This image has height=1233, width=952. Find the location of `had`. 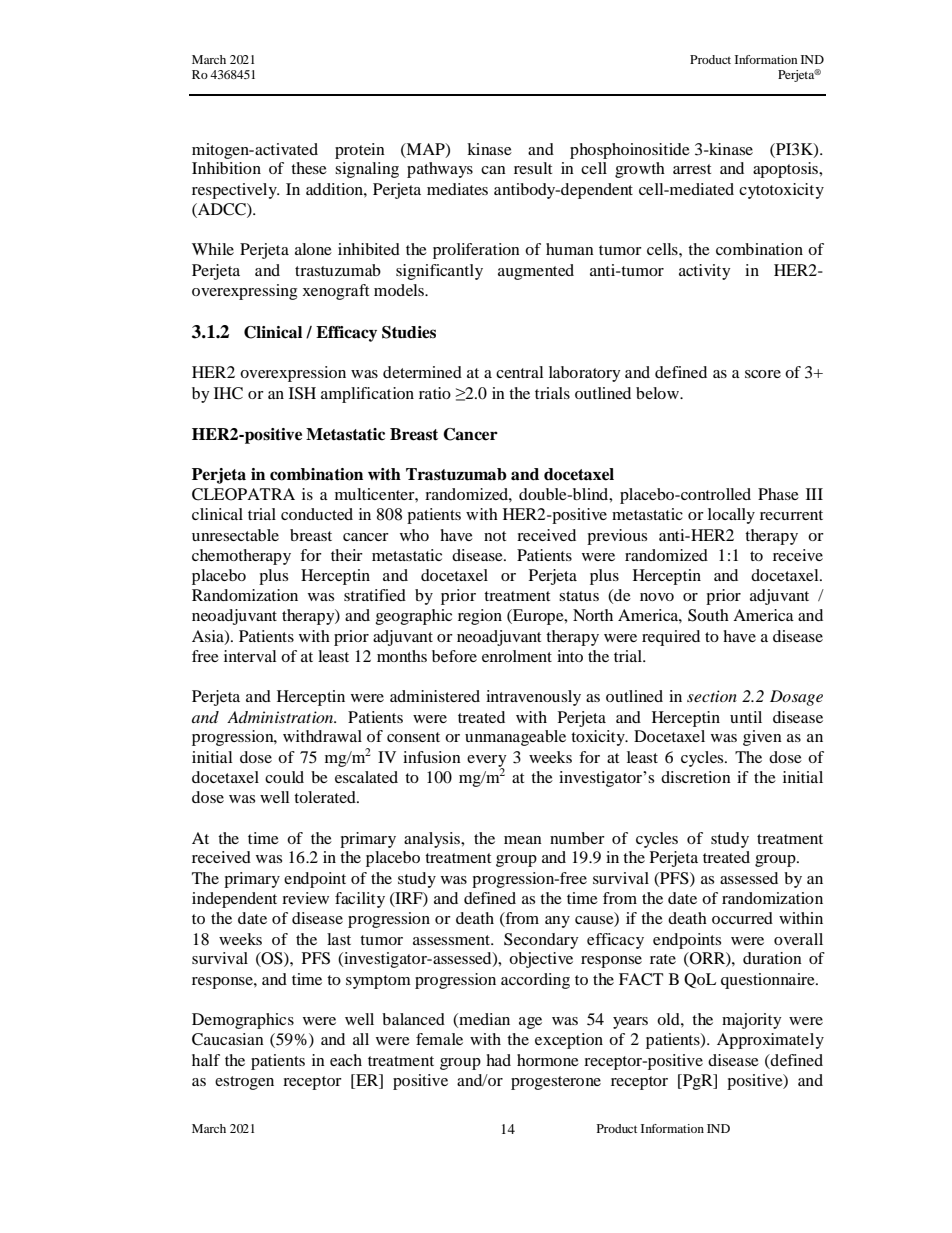

had is located at coordinates (498, 1060).
